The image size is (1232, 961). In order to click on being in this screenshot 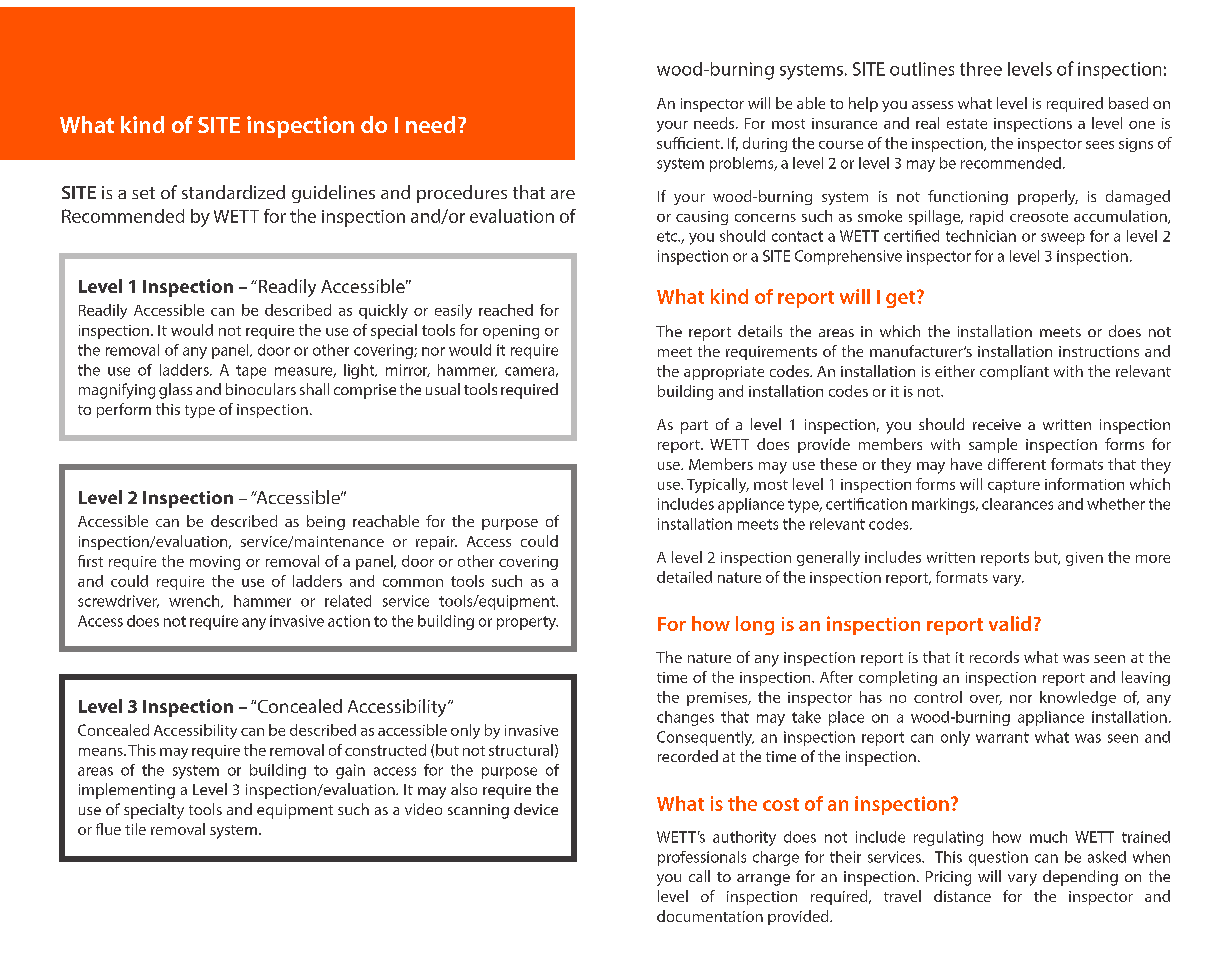, I will do `click(326, 522)`.
